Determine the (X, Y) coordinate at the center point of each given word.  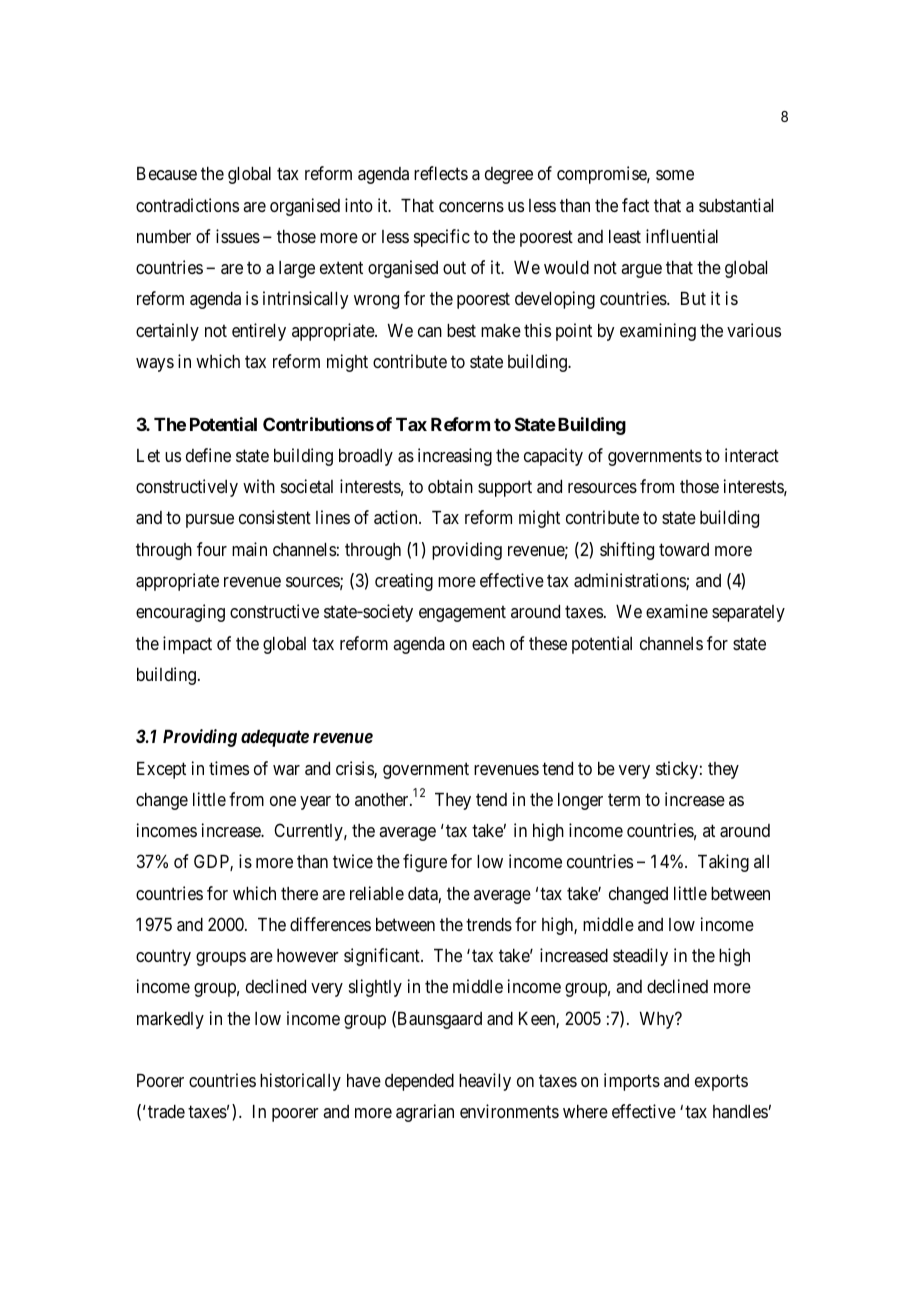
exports (721, 1083)
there (299, 893)
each (488, 644)
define (208, 455)
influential (682, 236)
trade (166, 1111)
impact (187, 645)
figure (425, 863)
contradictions (187, 205)
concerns (471, 207)
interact (752, 455)
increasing (455, 457)
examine (677, 611)
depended (419, 1082)
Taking (723, 863)
